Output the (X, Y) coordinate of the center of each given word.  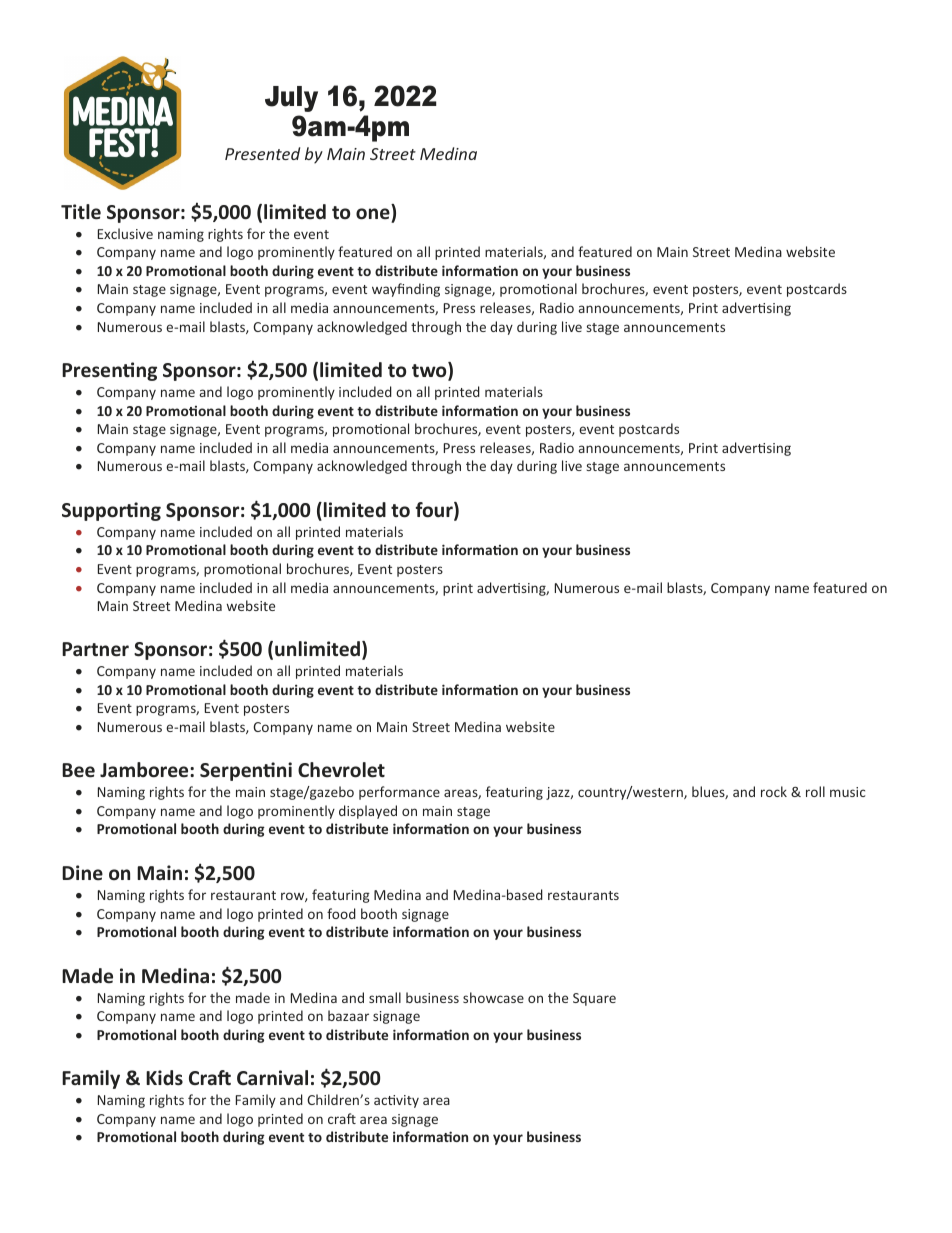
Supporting (111, 511)
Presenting (109, 371)
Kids (164, 1078)
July (291, 99)
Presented (262, 153)
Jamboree (145, 770)
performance (399, 793)
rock (774, 791)
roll (815, 791)
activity (396, 1101)
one (373, 214)
